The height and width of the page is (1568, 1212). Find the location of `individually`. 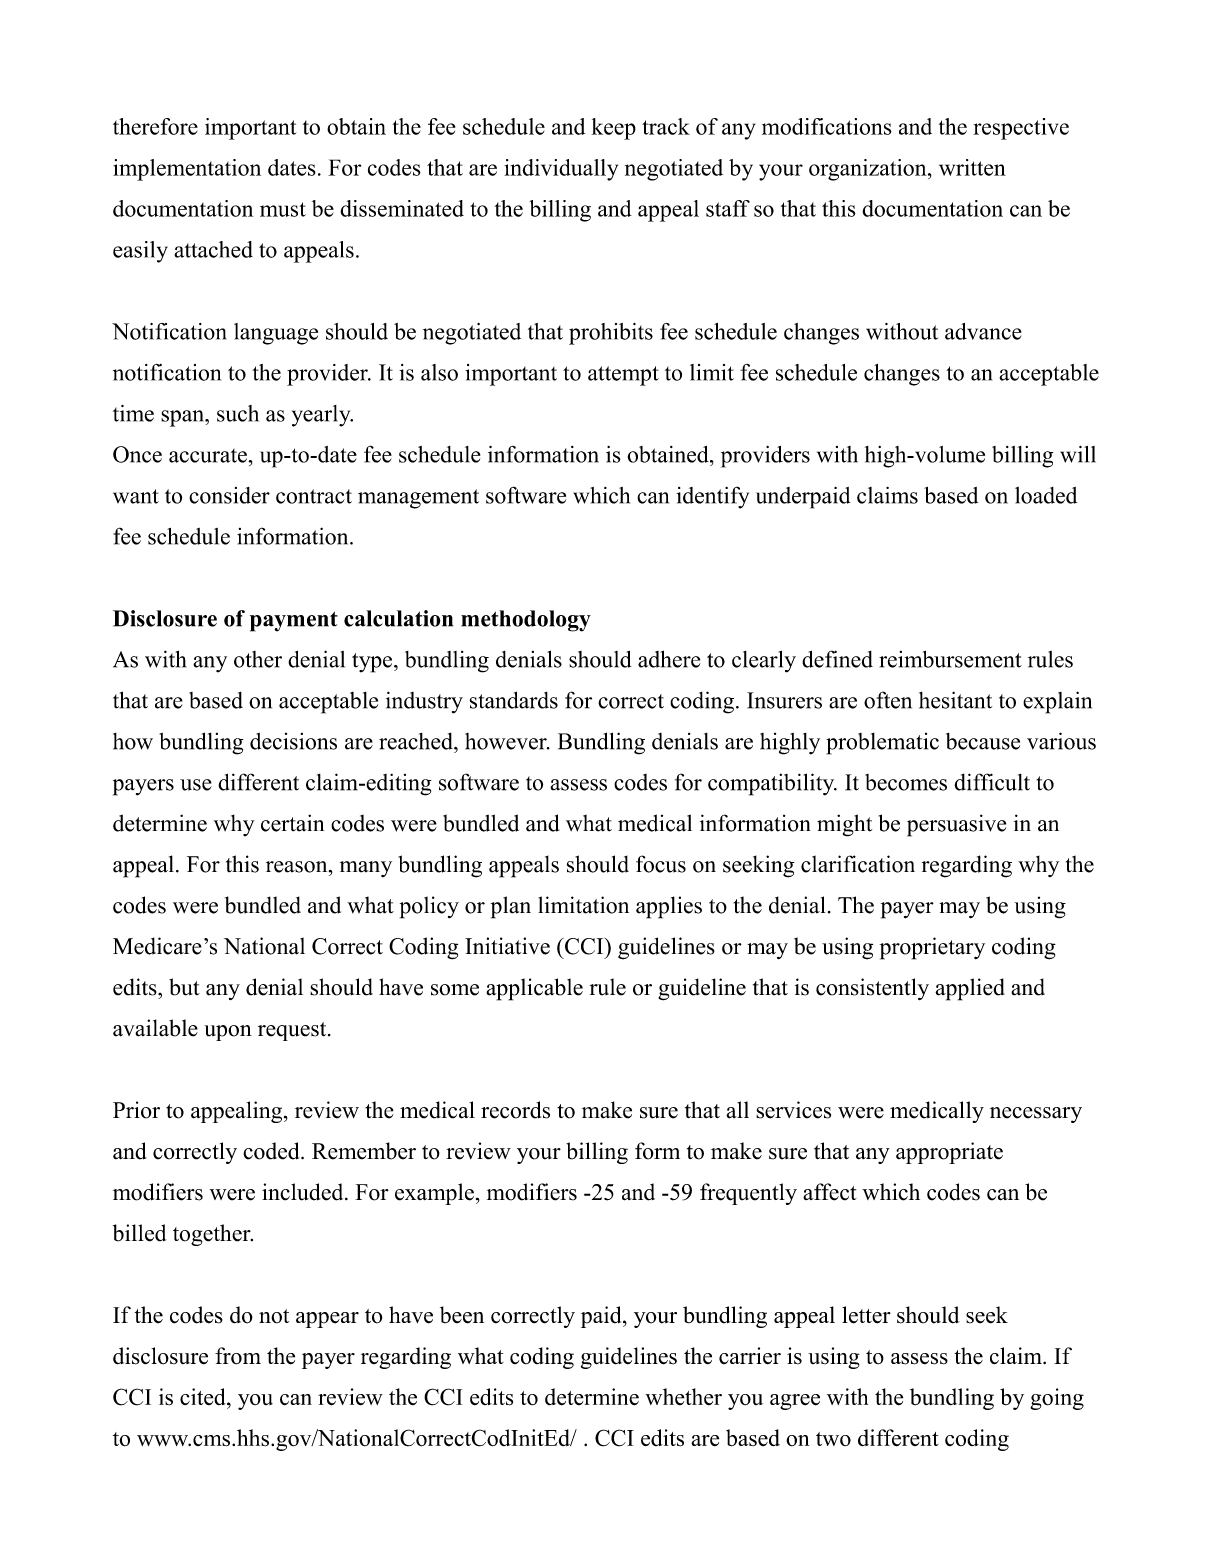

individually is located at coordinates (561, 170).
